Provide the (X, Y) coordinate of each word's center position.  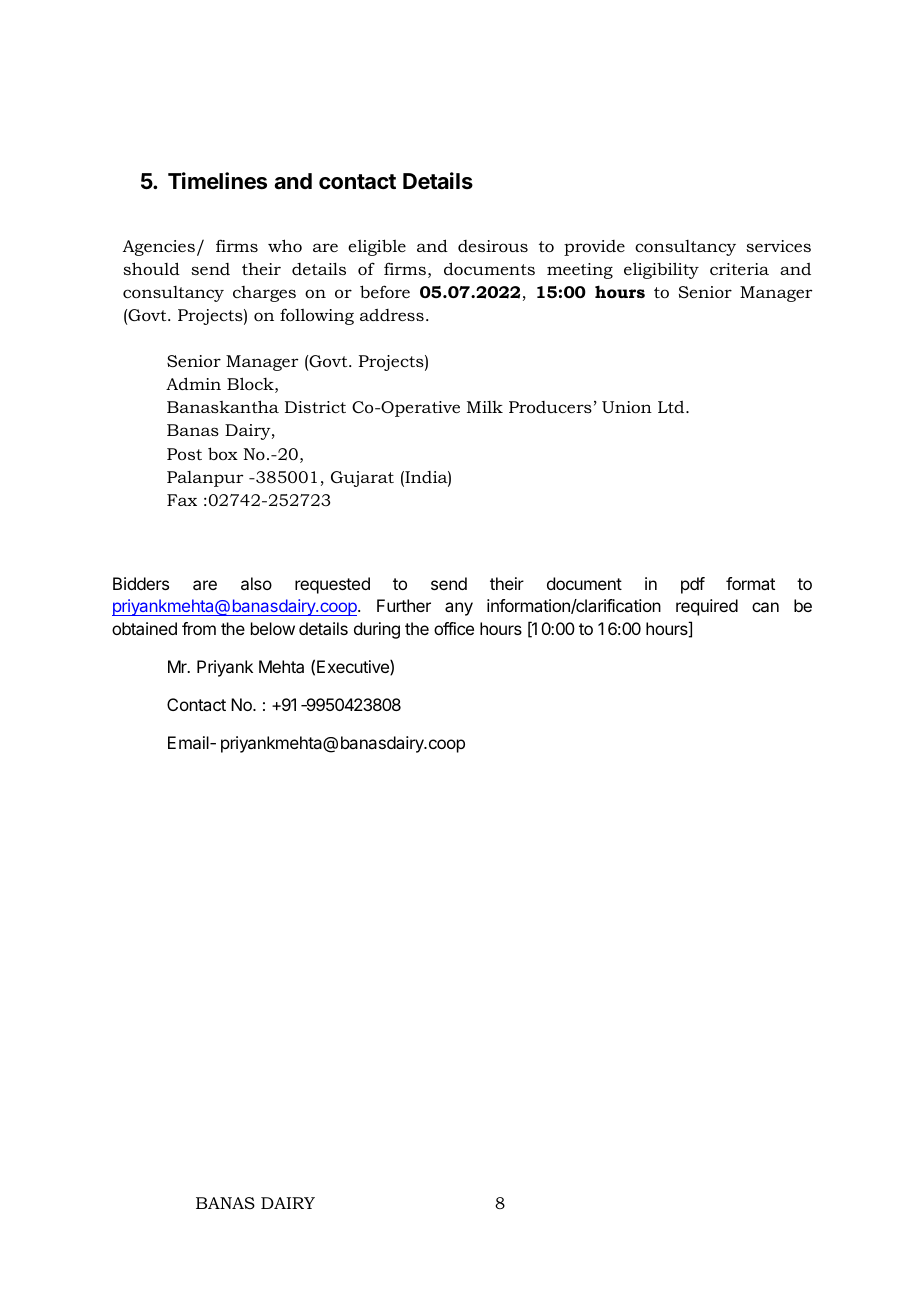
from (199, 628)
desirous (493, 246)
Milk (485, 407)
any (459, 609)
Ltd (672, 407)
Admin (193, 383)
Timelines (217, 181)
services (778, 246)
